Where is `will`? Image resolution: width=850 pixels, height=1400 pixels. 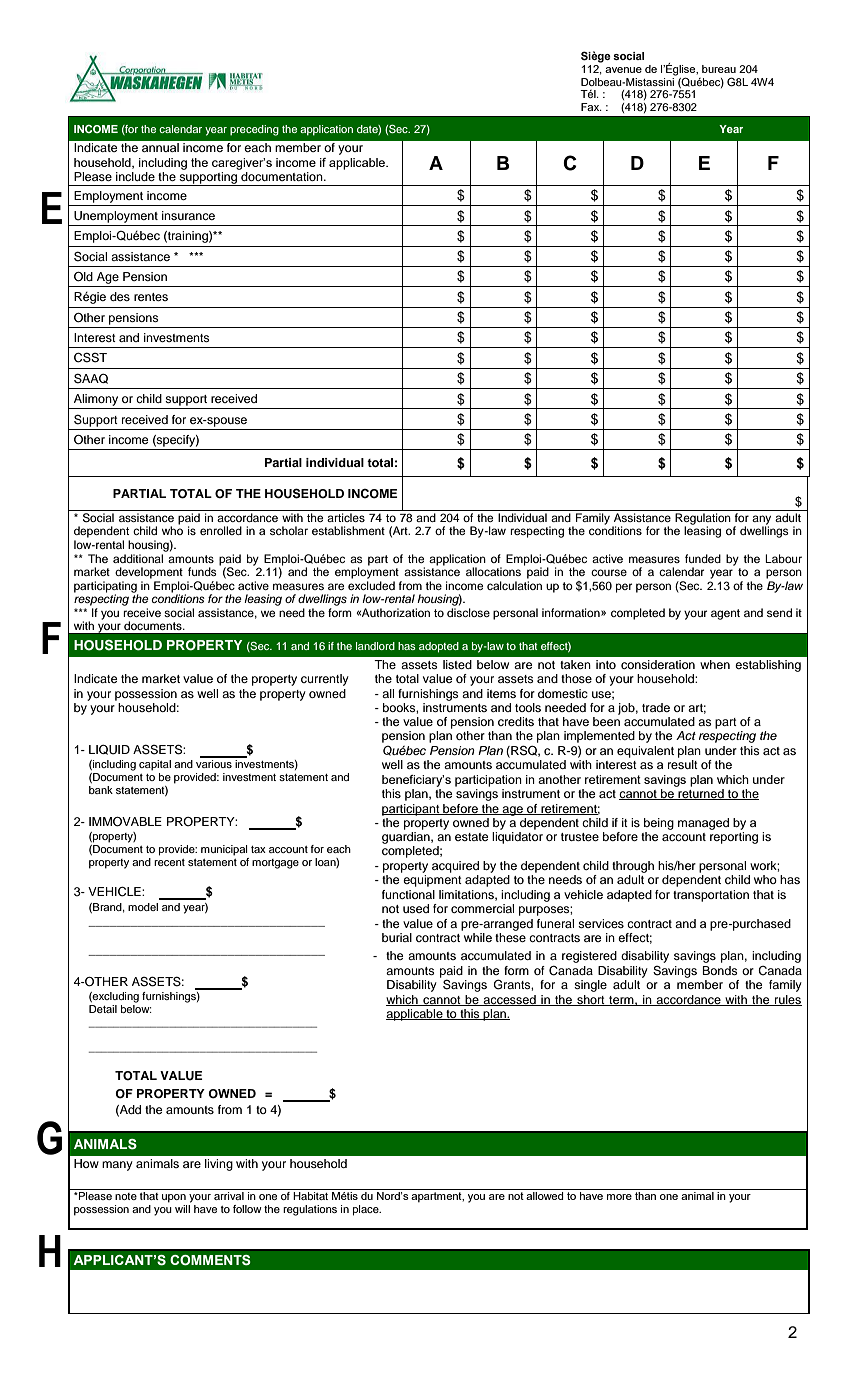
will is located at coordinates (182, 1209).
